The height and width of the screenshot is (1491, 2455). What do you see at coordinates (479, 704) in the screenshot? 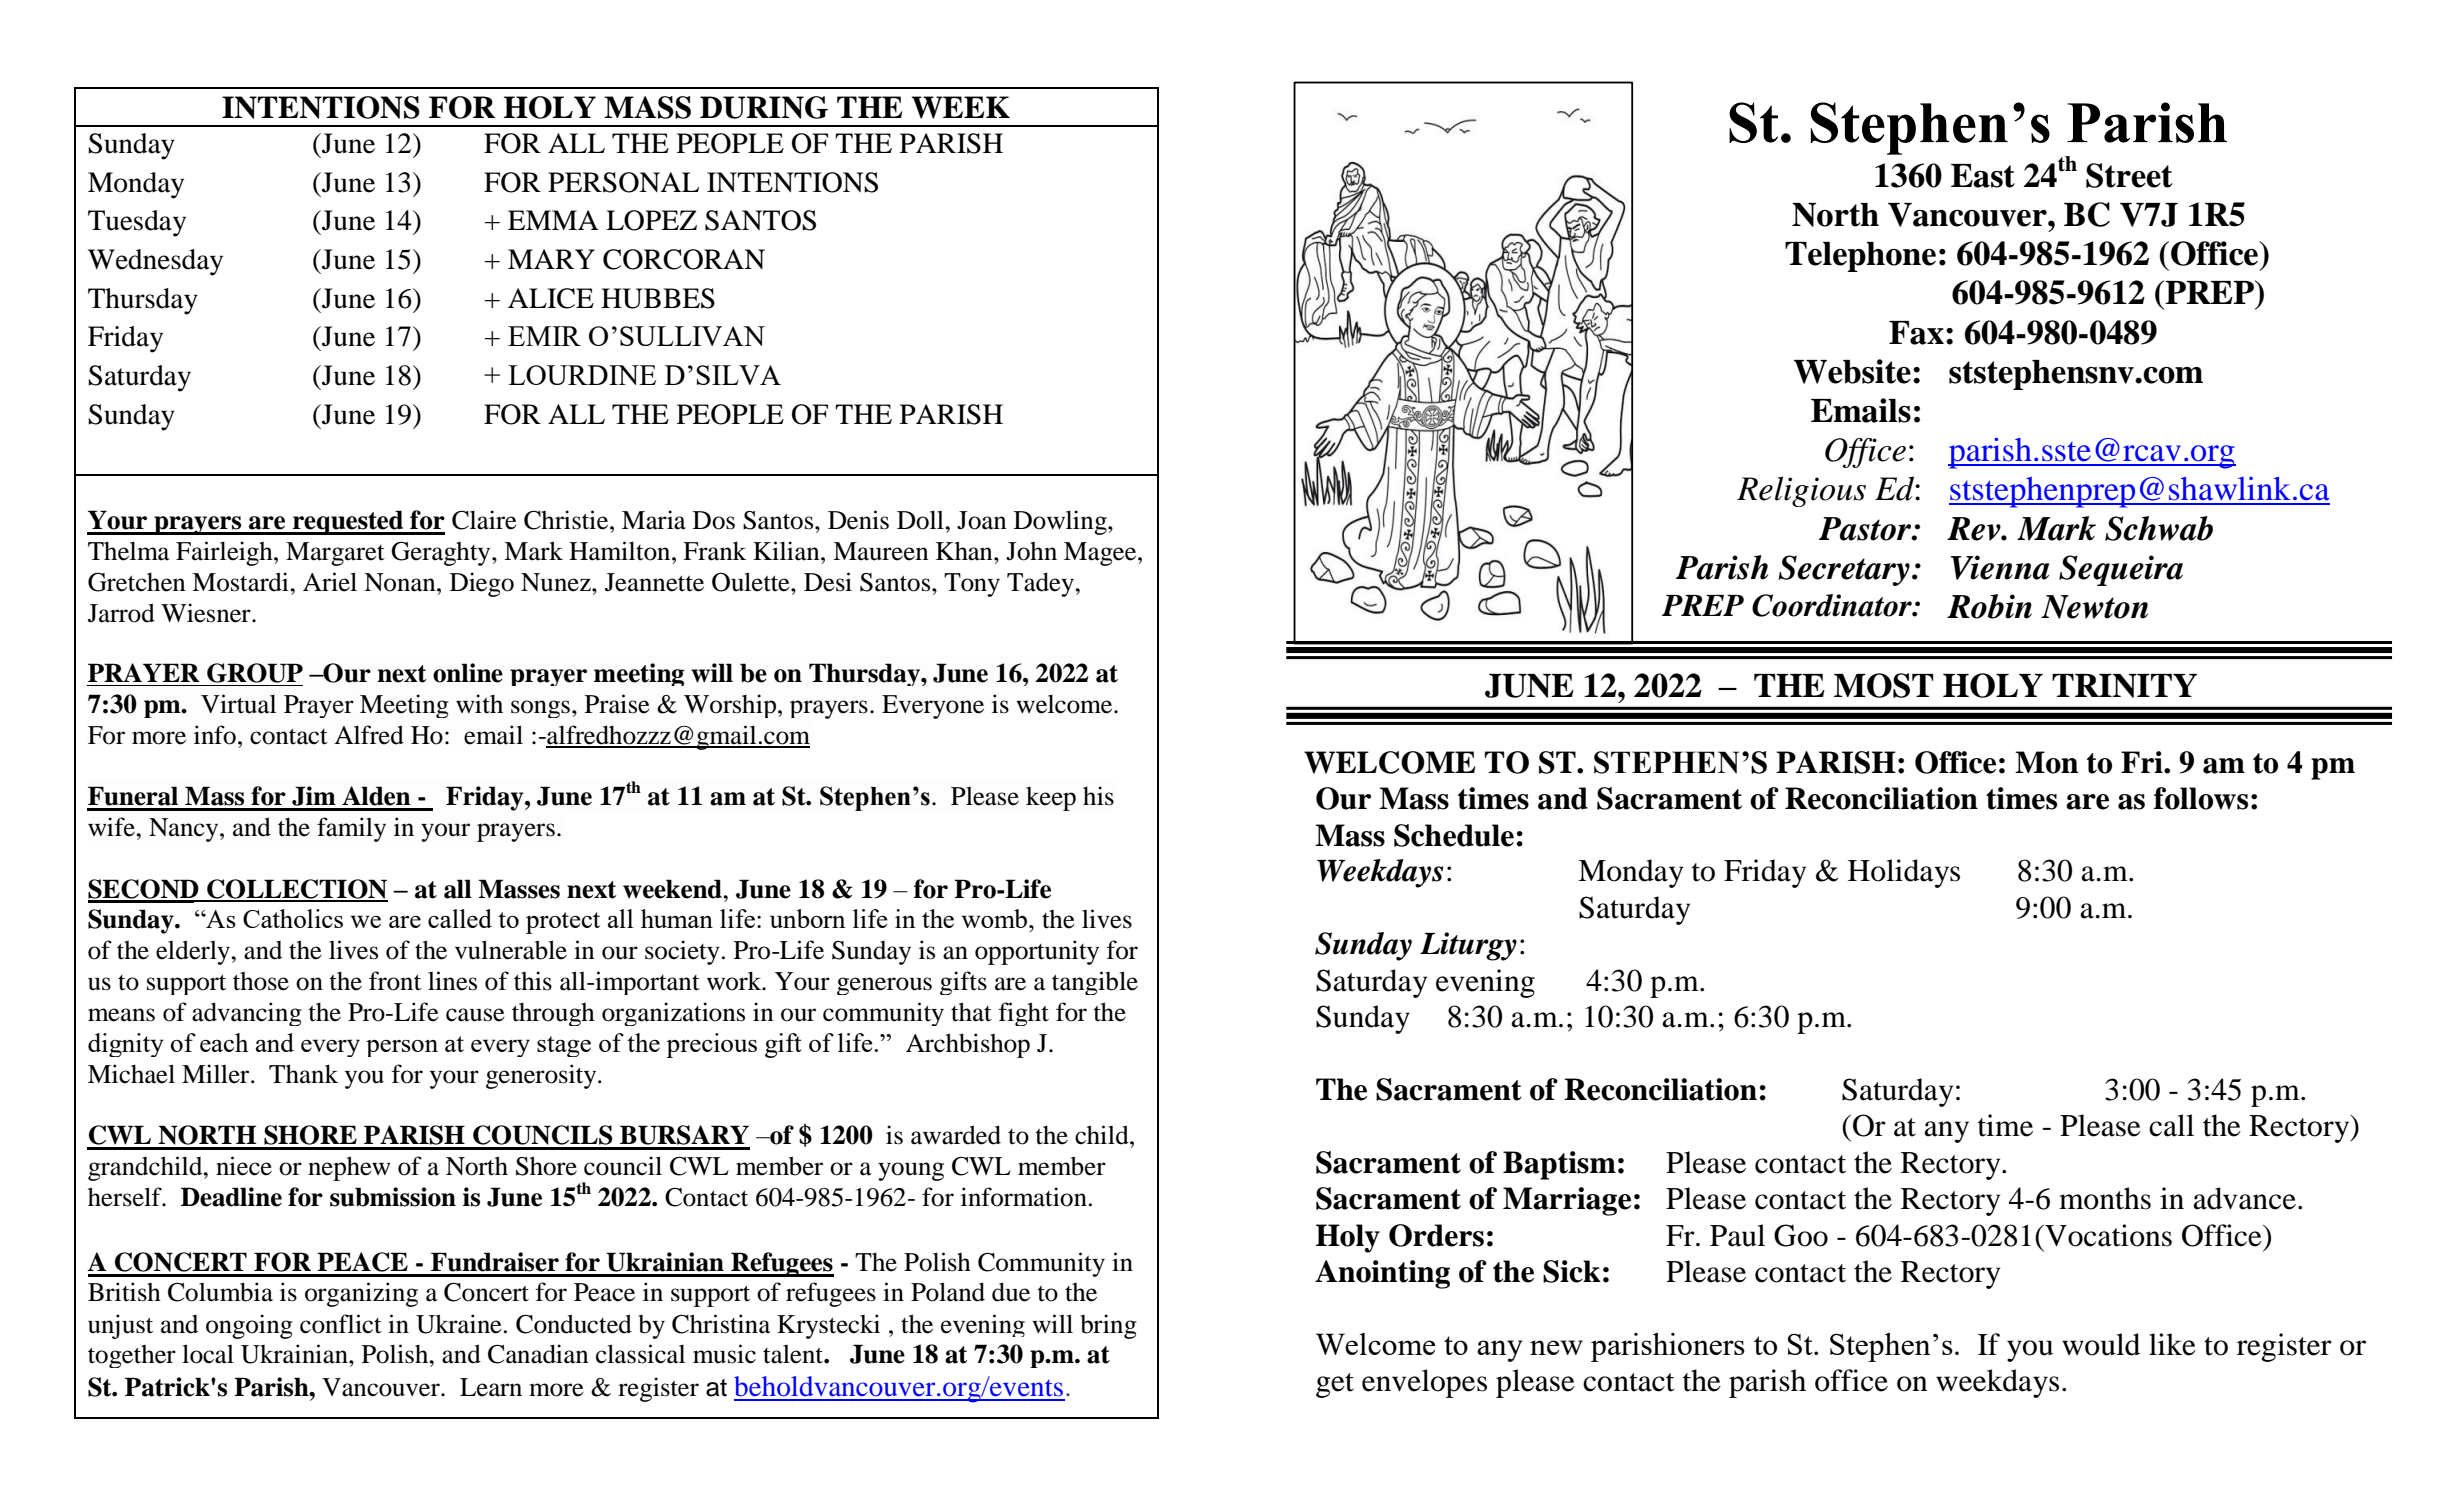
I see `with` at bounding box center [479, 704].
